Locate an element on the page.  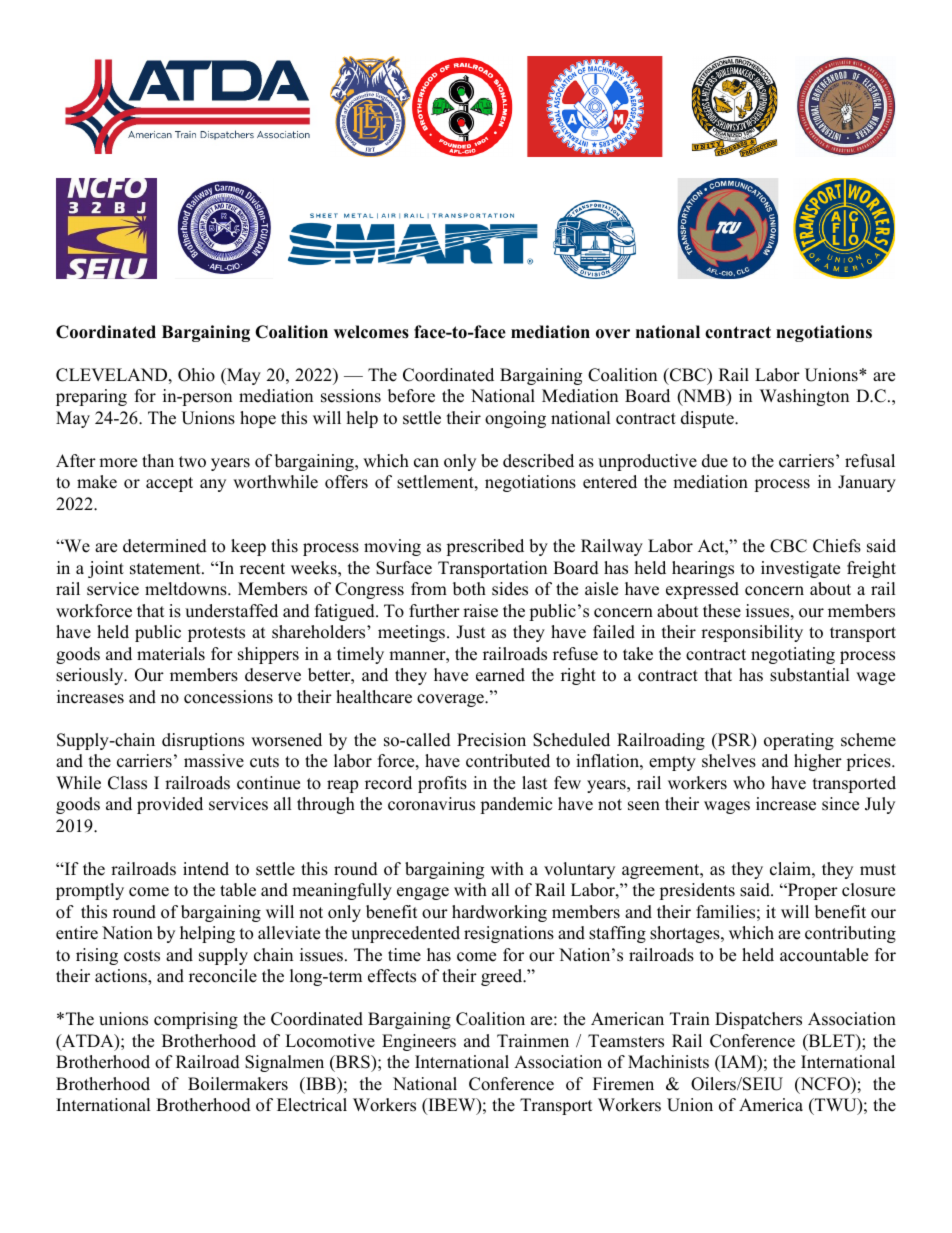
responsibility is located at coordinates (752, 633).
